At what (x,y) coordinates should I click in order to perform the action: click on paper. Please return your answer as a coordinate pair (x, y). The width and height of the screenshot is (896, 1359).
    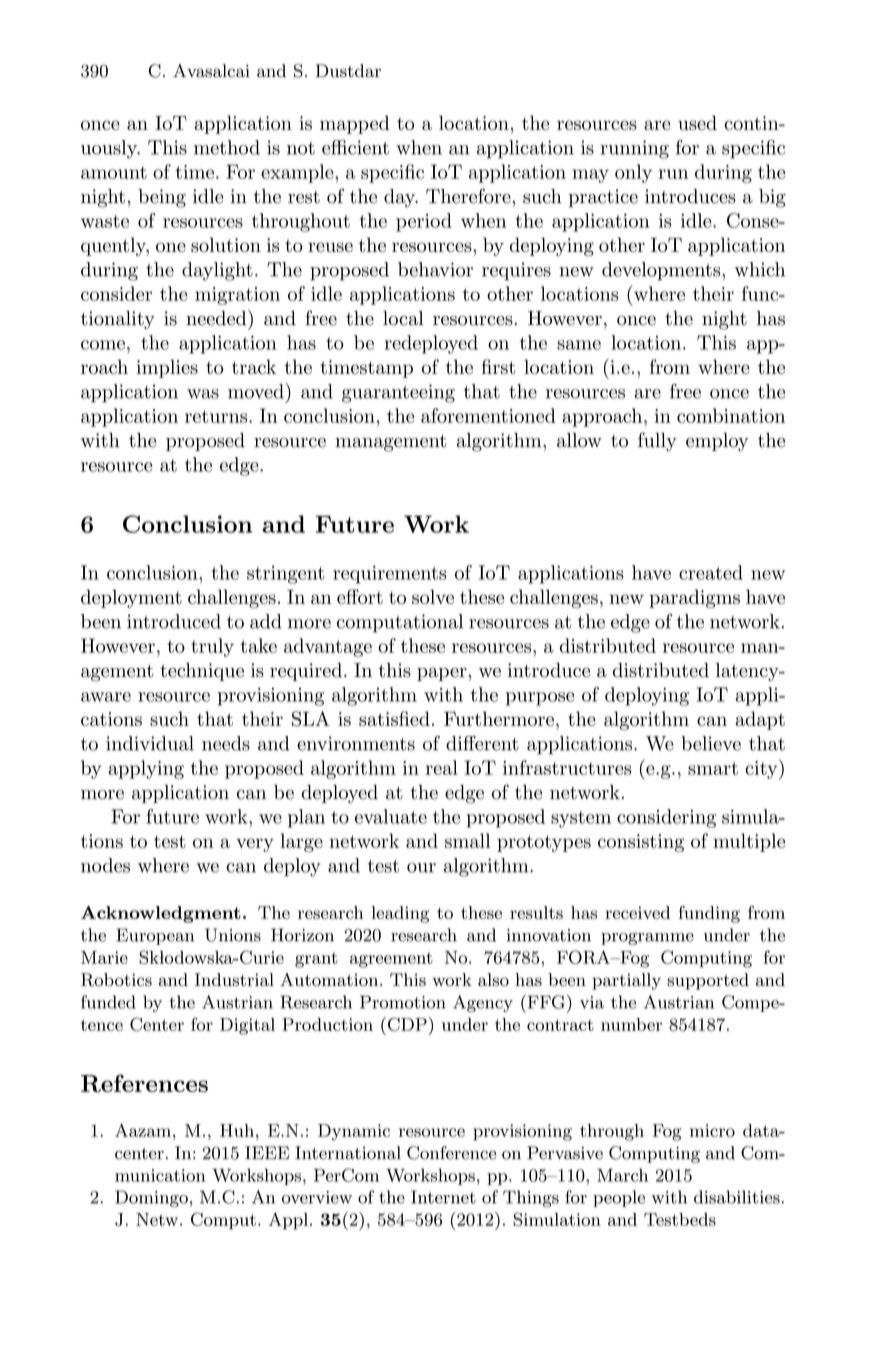
    Looking at the image, I should click on (442, 674).
